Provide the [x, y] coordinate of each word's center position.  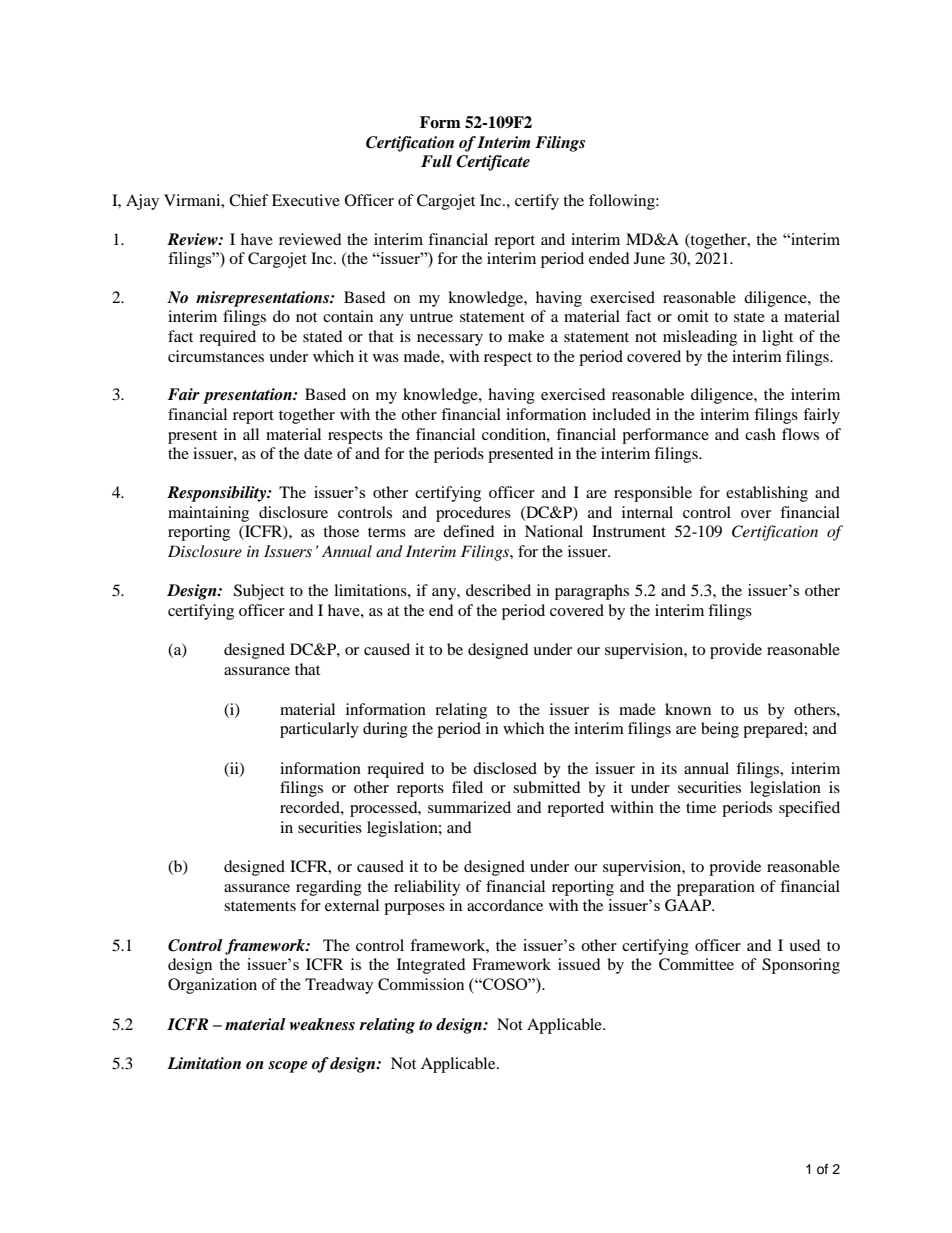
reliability [427, 888]
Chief [249, 200]
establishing [767, 494]
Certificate [493, 163]
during [385, 730]
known [688, 709]
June [649, 258]
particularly [319, 730]
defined [469, 531]
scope [288, 1067]
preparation [716, 888]
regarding [329, 888]
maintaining [208, 514]
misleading [700, 338]
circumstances [216, 356]
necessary [450, 340]
